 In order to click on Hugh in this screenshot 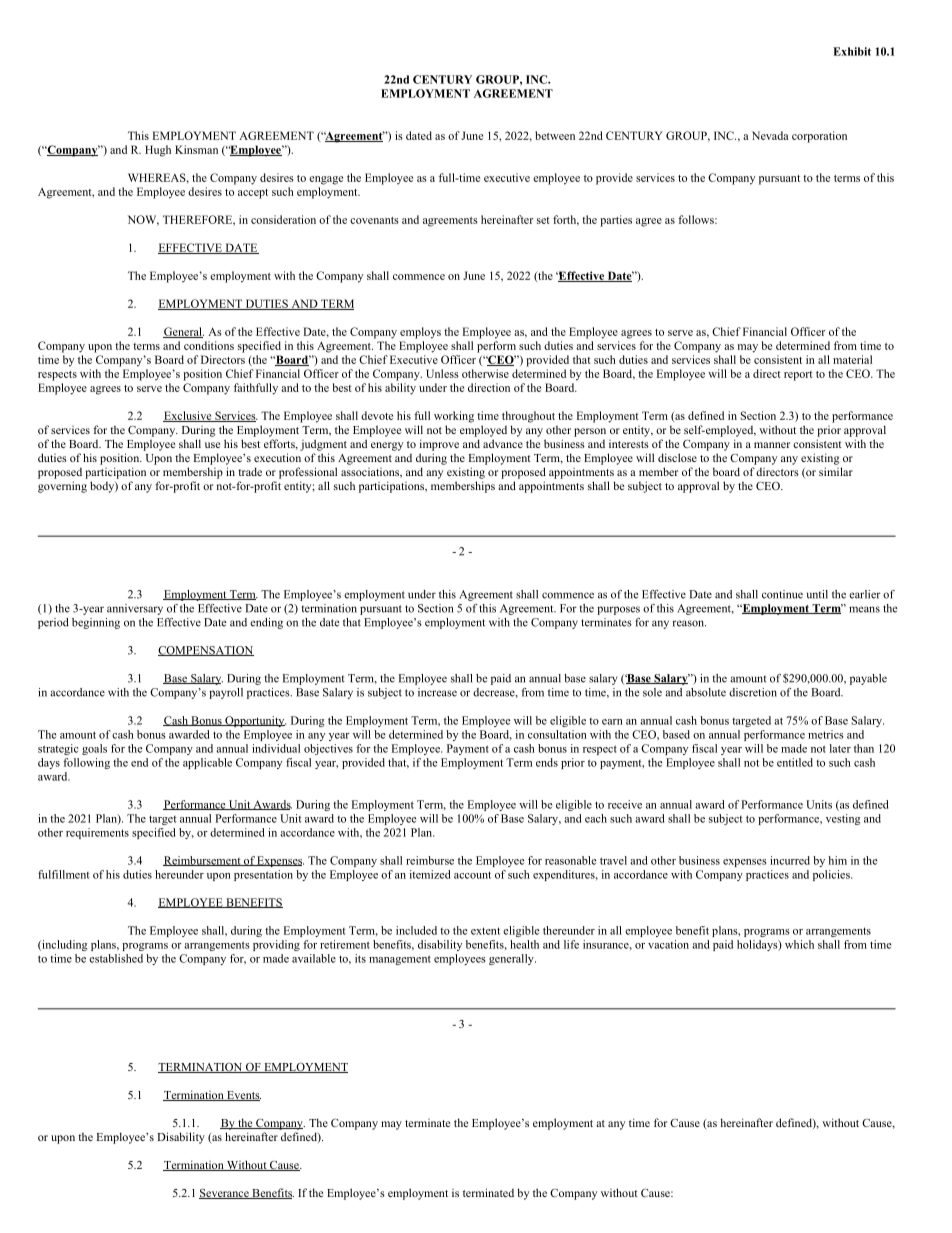, I will do `click(158, 151)`.
